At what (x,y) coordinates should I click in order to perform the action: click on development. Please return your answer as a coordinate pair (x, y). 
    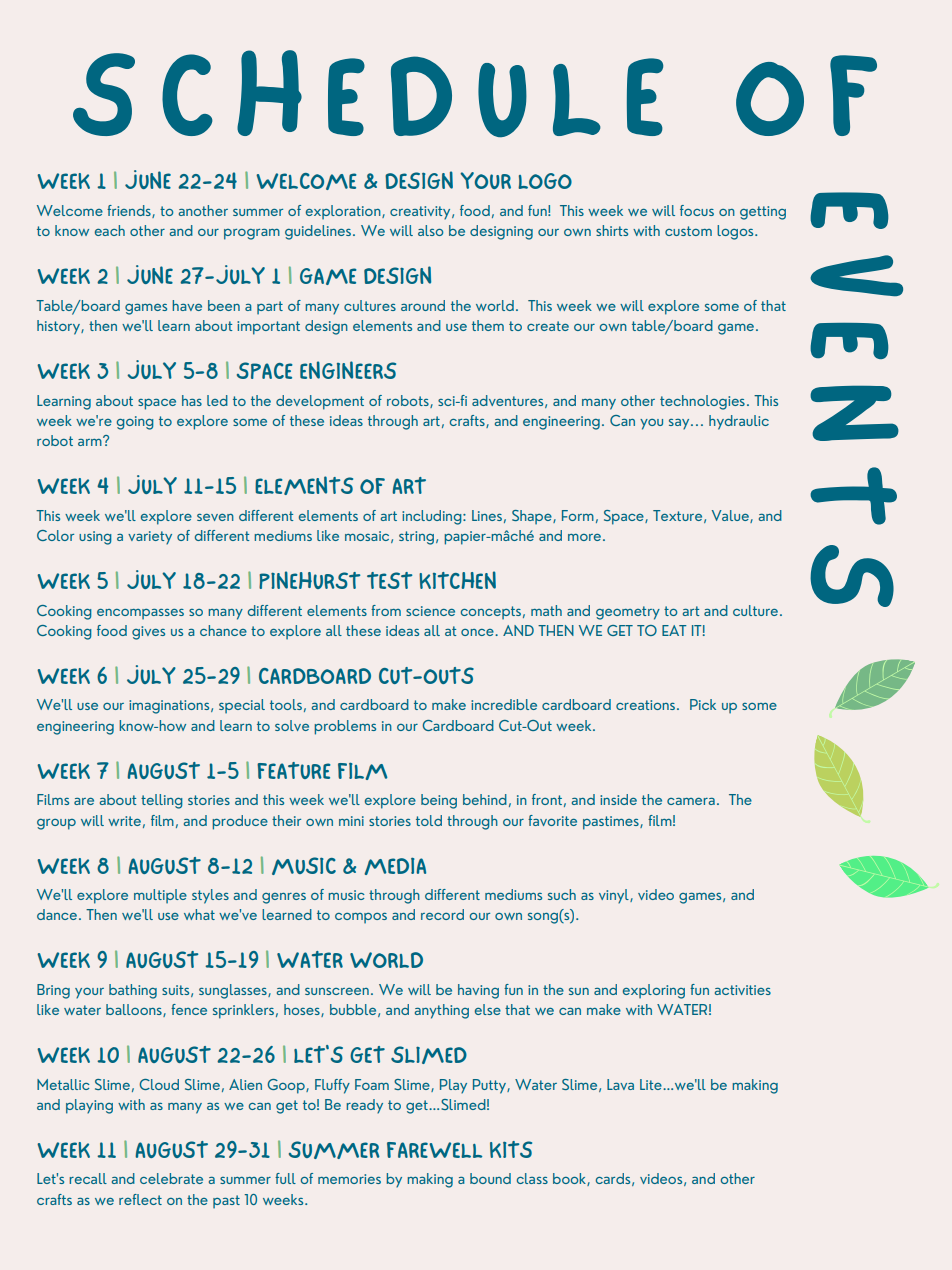
    Looking at the image, I should click on (320, 402).
